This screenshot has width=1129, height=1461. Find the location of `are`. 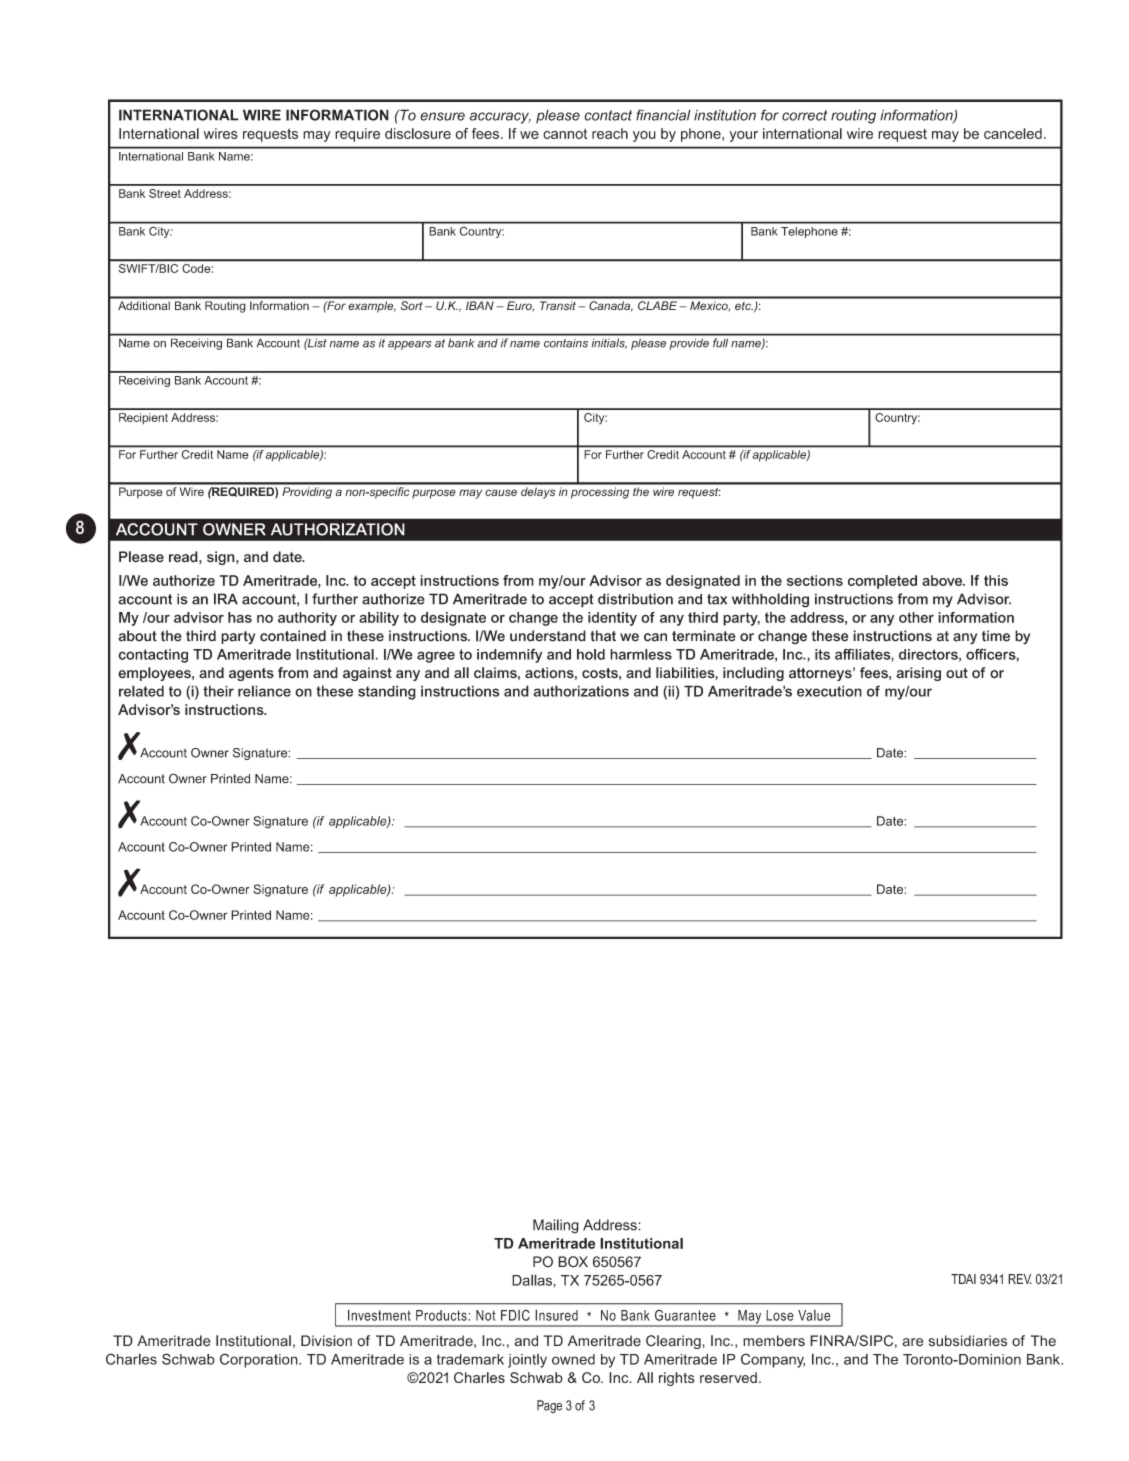

are is located at coordinates (913, 1342).
